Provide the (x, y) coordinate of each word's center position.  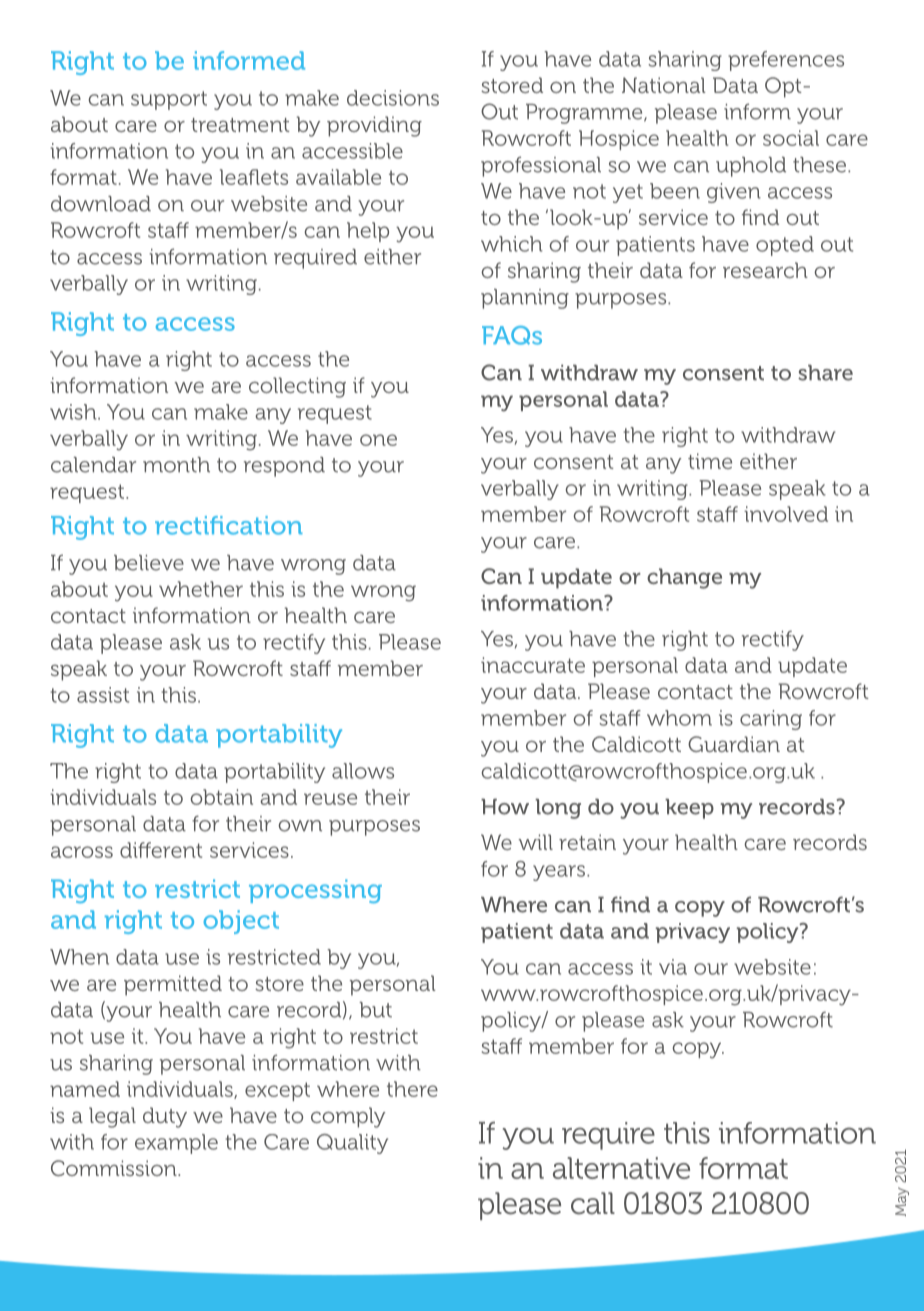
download (101, 204)
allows (363, 771)
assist (103, 695)
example (176, 1144)
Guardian (734, 744)
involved (786, 514)
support (169, 100)
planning (525, 299)
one (378, 440)
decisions (393, 98)
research (765, 270)
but (375, 1010)
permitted (173, 985)
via (673, 967)
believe (149, 563)
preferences (786, 61)
